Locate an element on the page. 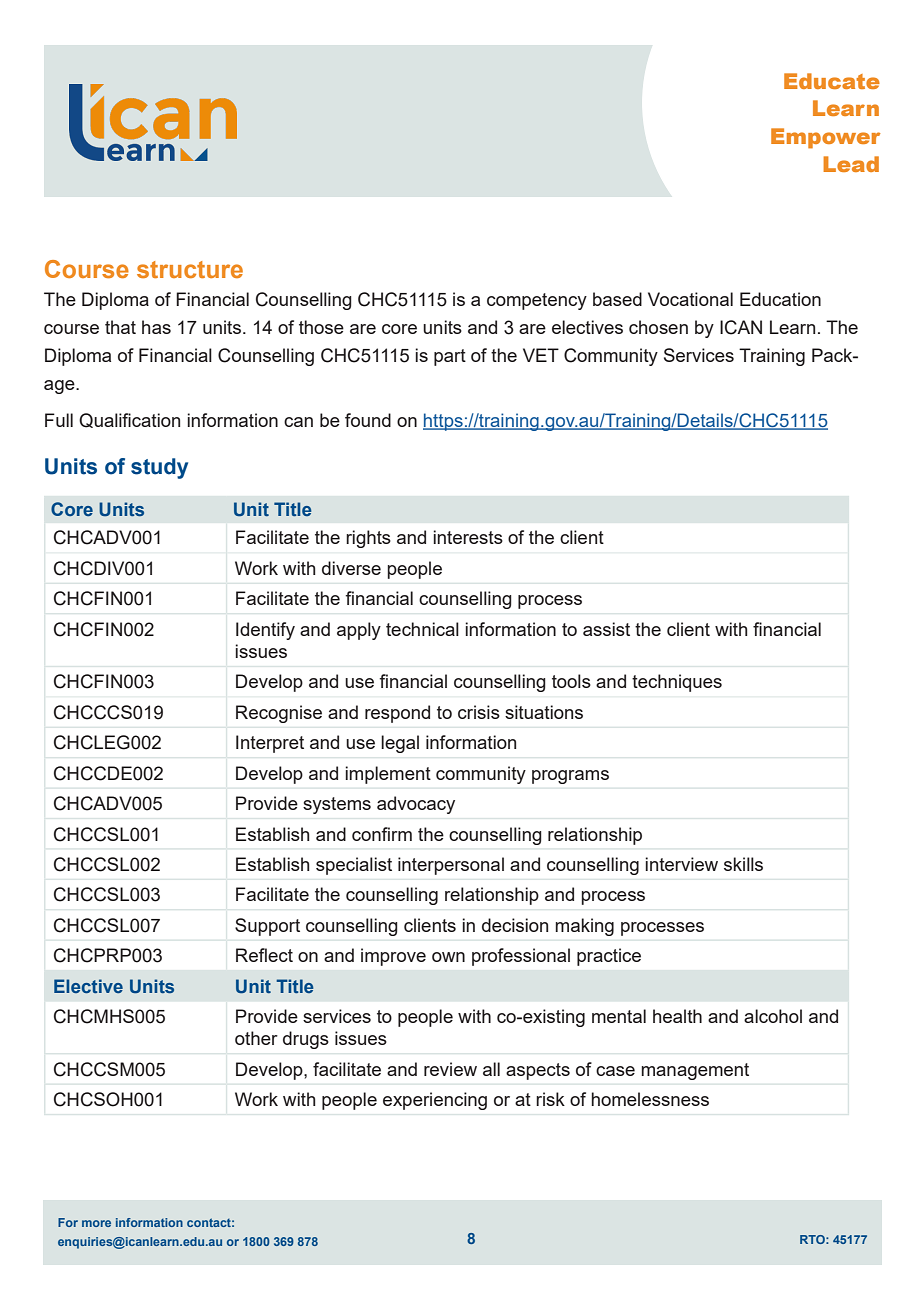 This page has height=1308, width=924. experiencing is located at coordinates (435, 1101).
